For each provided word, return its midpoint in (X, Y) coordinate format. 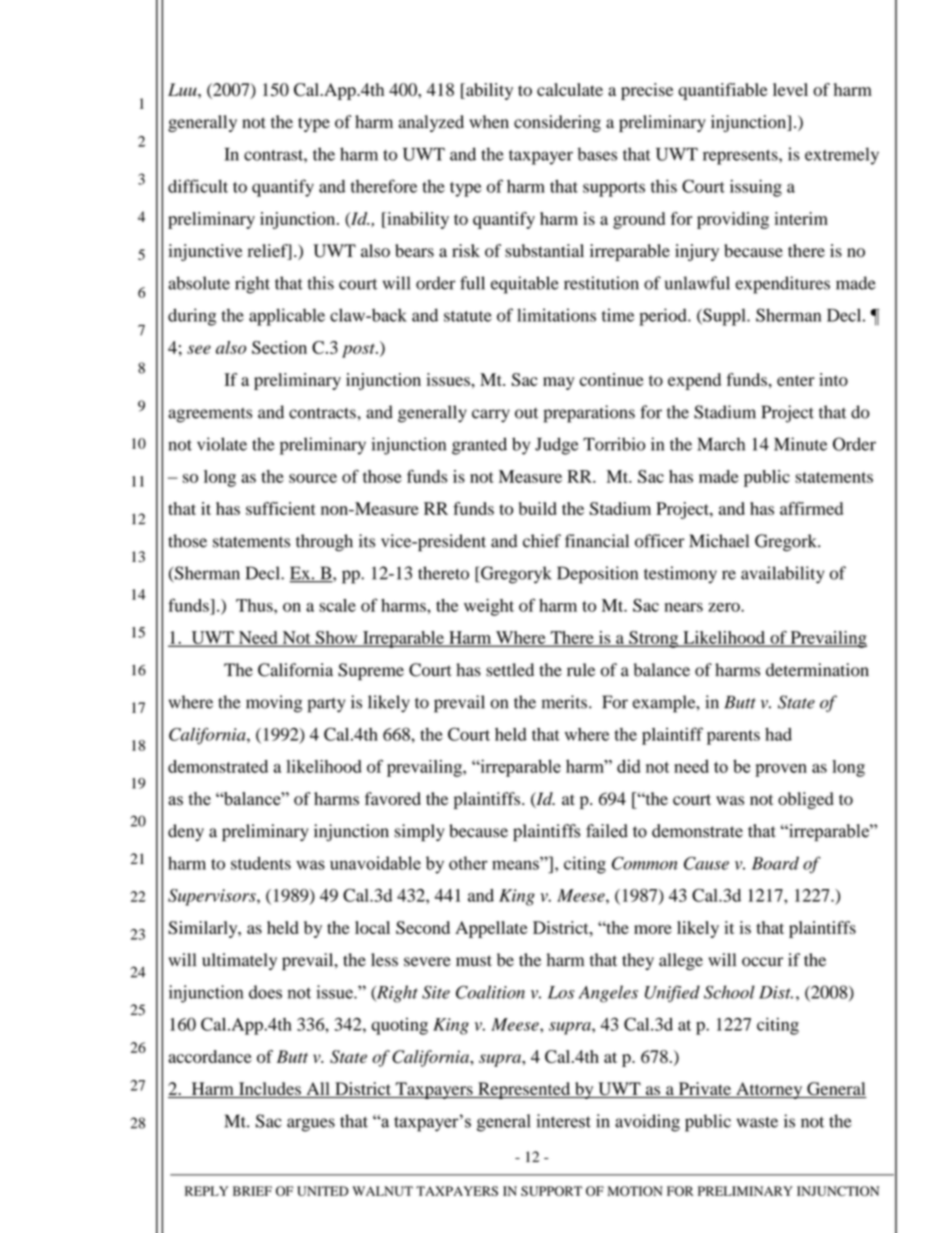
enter (796, 380)
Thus (255, 605)
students (261, 863)
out (526, 413)
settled (510, 670)
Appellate (491, 929)
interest (564, 1121)
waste (757, 1122)
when (489, 121)
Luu (183, 89)
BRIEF (252, 1191)
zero (725, 607)
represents (741, 157)
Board (775, 863)
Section (279, 347)
